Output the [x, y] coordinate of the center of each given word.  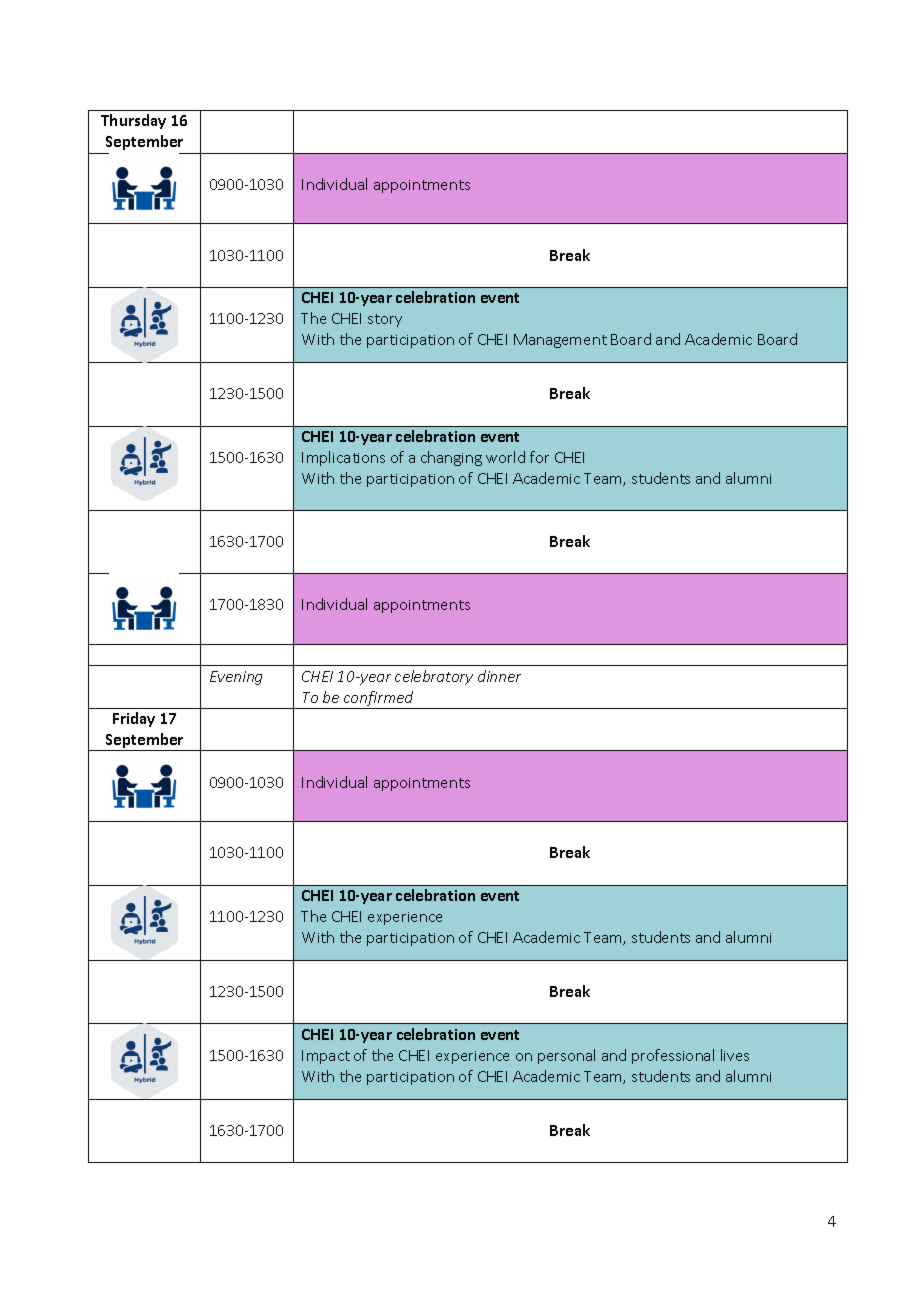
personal [566, 1056]
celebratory [434, 677]
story [385, 320]
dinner [499, 676]
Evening [236, 678]
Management [560, 341]
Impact [326, 1057]
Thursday [133, 121]
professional [673, 1056]
